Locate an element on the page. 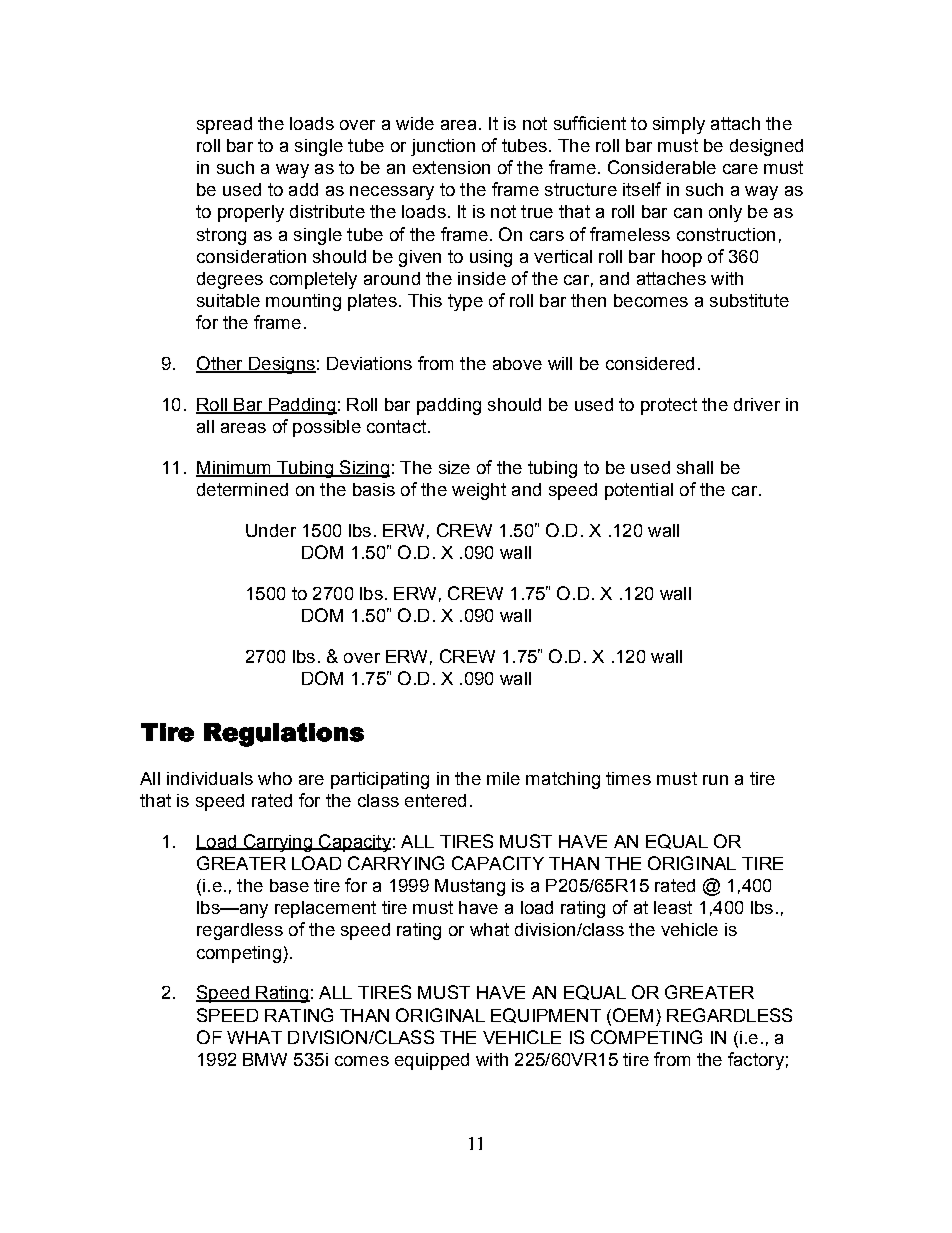 The width and height of the document is (952, 1233). extension is located at coordinates (451, 167).
